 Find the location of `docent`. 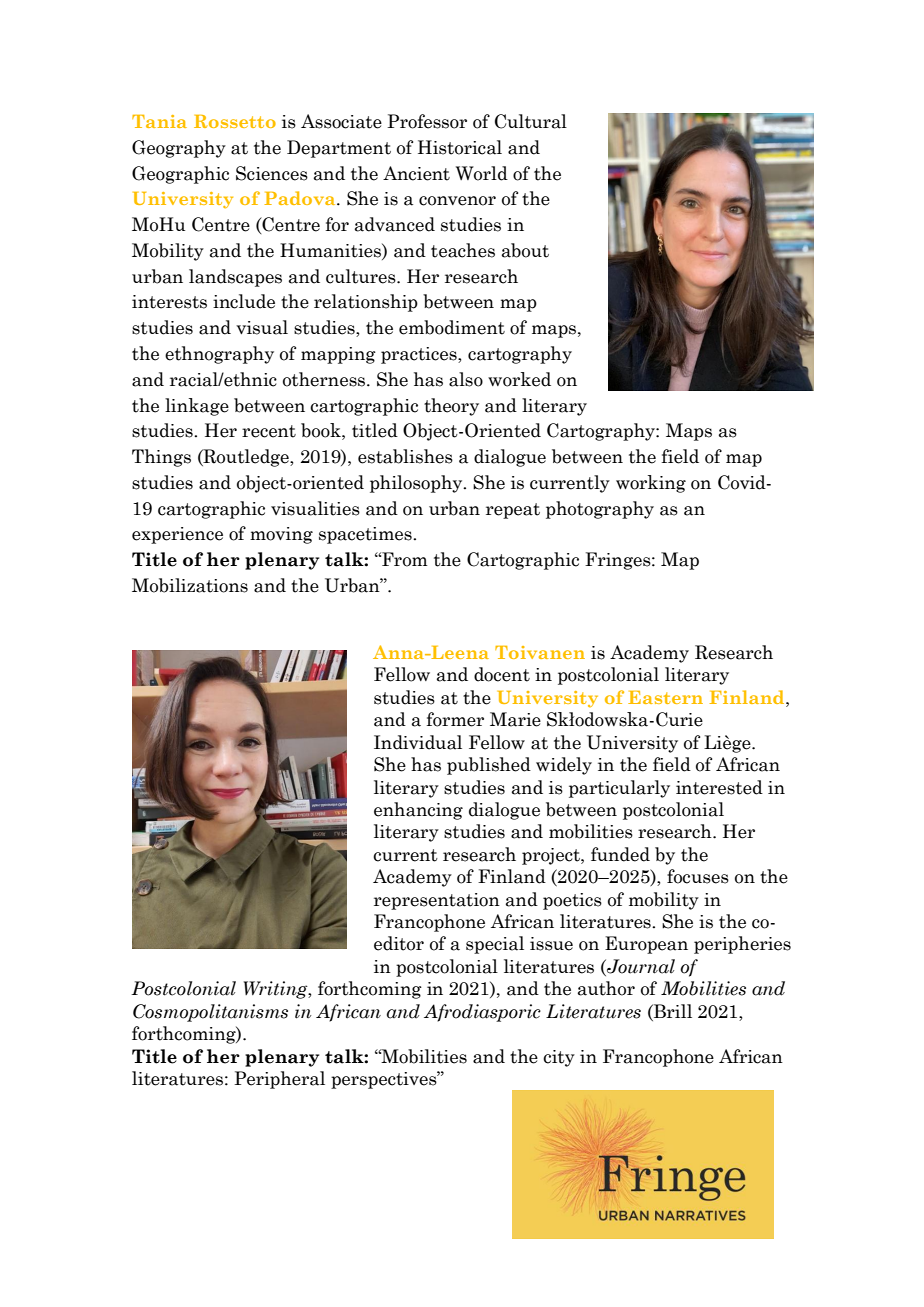

docent is located at coordinates (502, 674).
